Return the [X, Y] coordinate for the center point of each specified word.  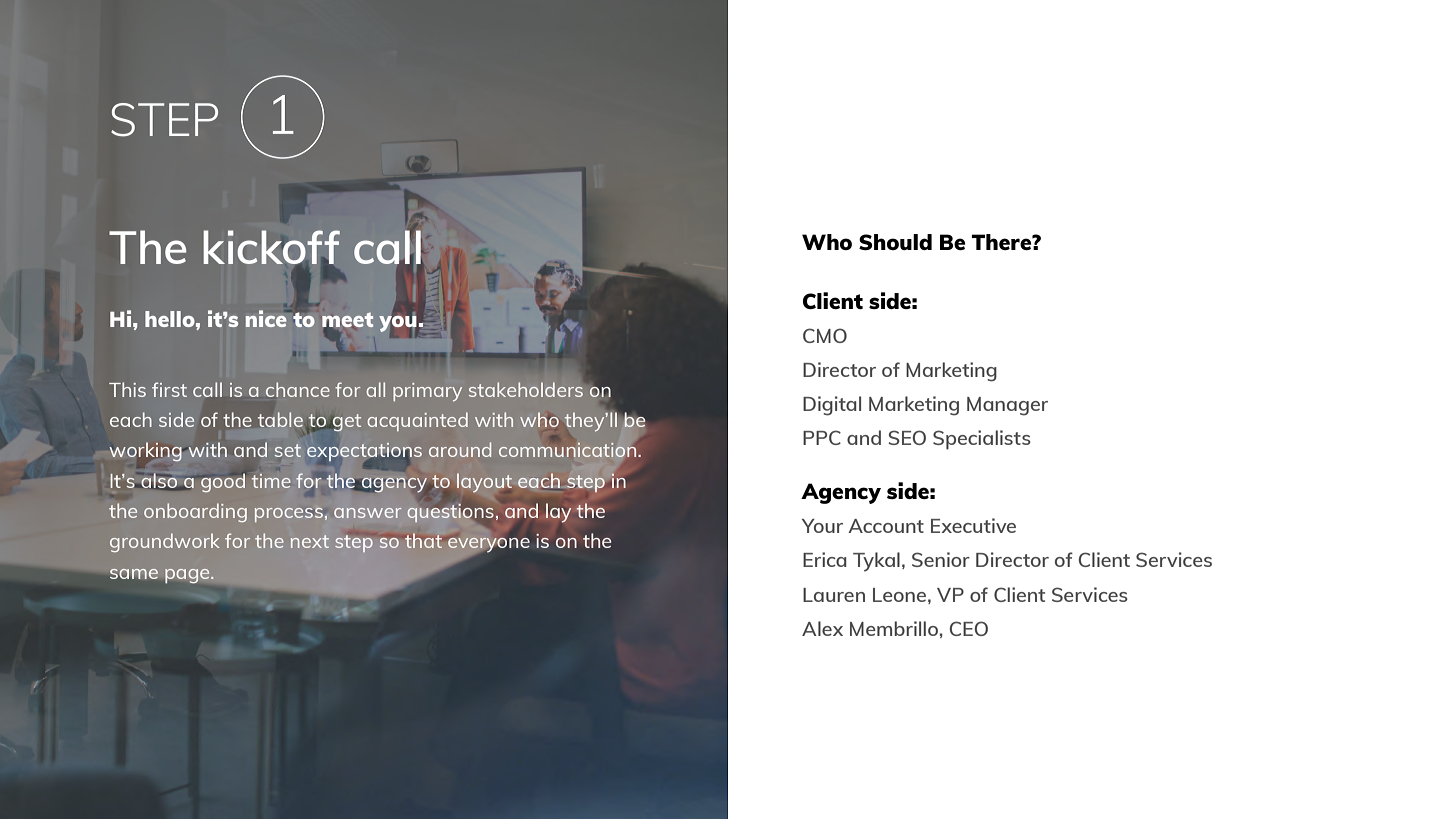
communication [567, 450]
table [280, 419]
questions [450, 513]
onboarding [195, 512]
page [188, 576]
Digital [832, 406]
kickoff [272, 248]
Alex [822, 628]
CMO [825, 335]
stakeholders [527, 388]
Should [895, 242]
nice [267, 318]
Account [886, 526]
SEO [907, 437]
